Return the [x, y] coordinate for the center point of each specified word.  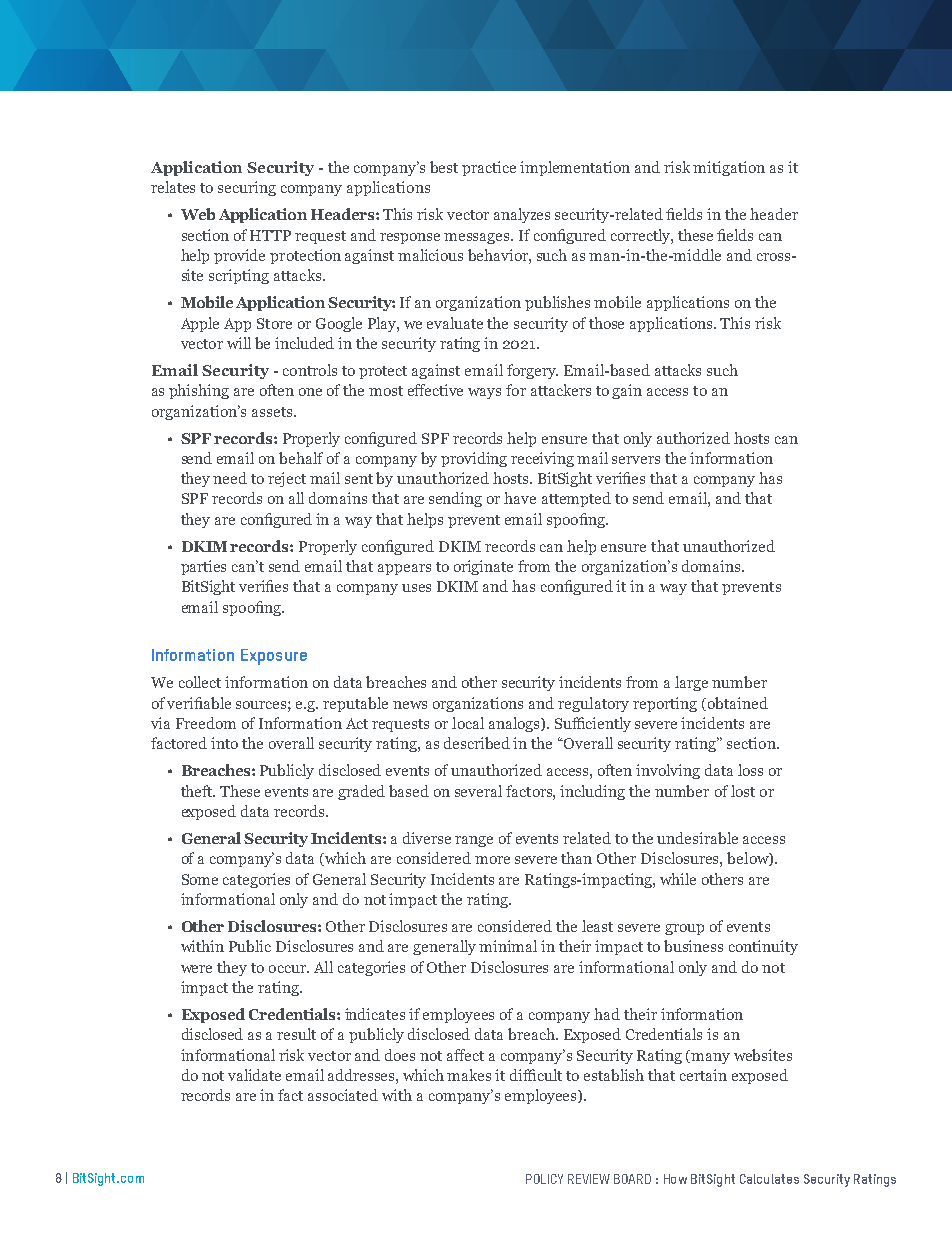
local [468, 723]
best [444, 167]
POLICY [544, 1179]
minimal [508, 946]
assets [272, 412]
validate [254, 1075]
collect [200, 682]
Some [200, 879]
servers [636, 460]
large [691, 683]
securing [247, 188]
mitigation [729, 168]
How [675, 1179]
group [684, 929]
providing [474, 459]
